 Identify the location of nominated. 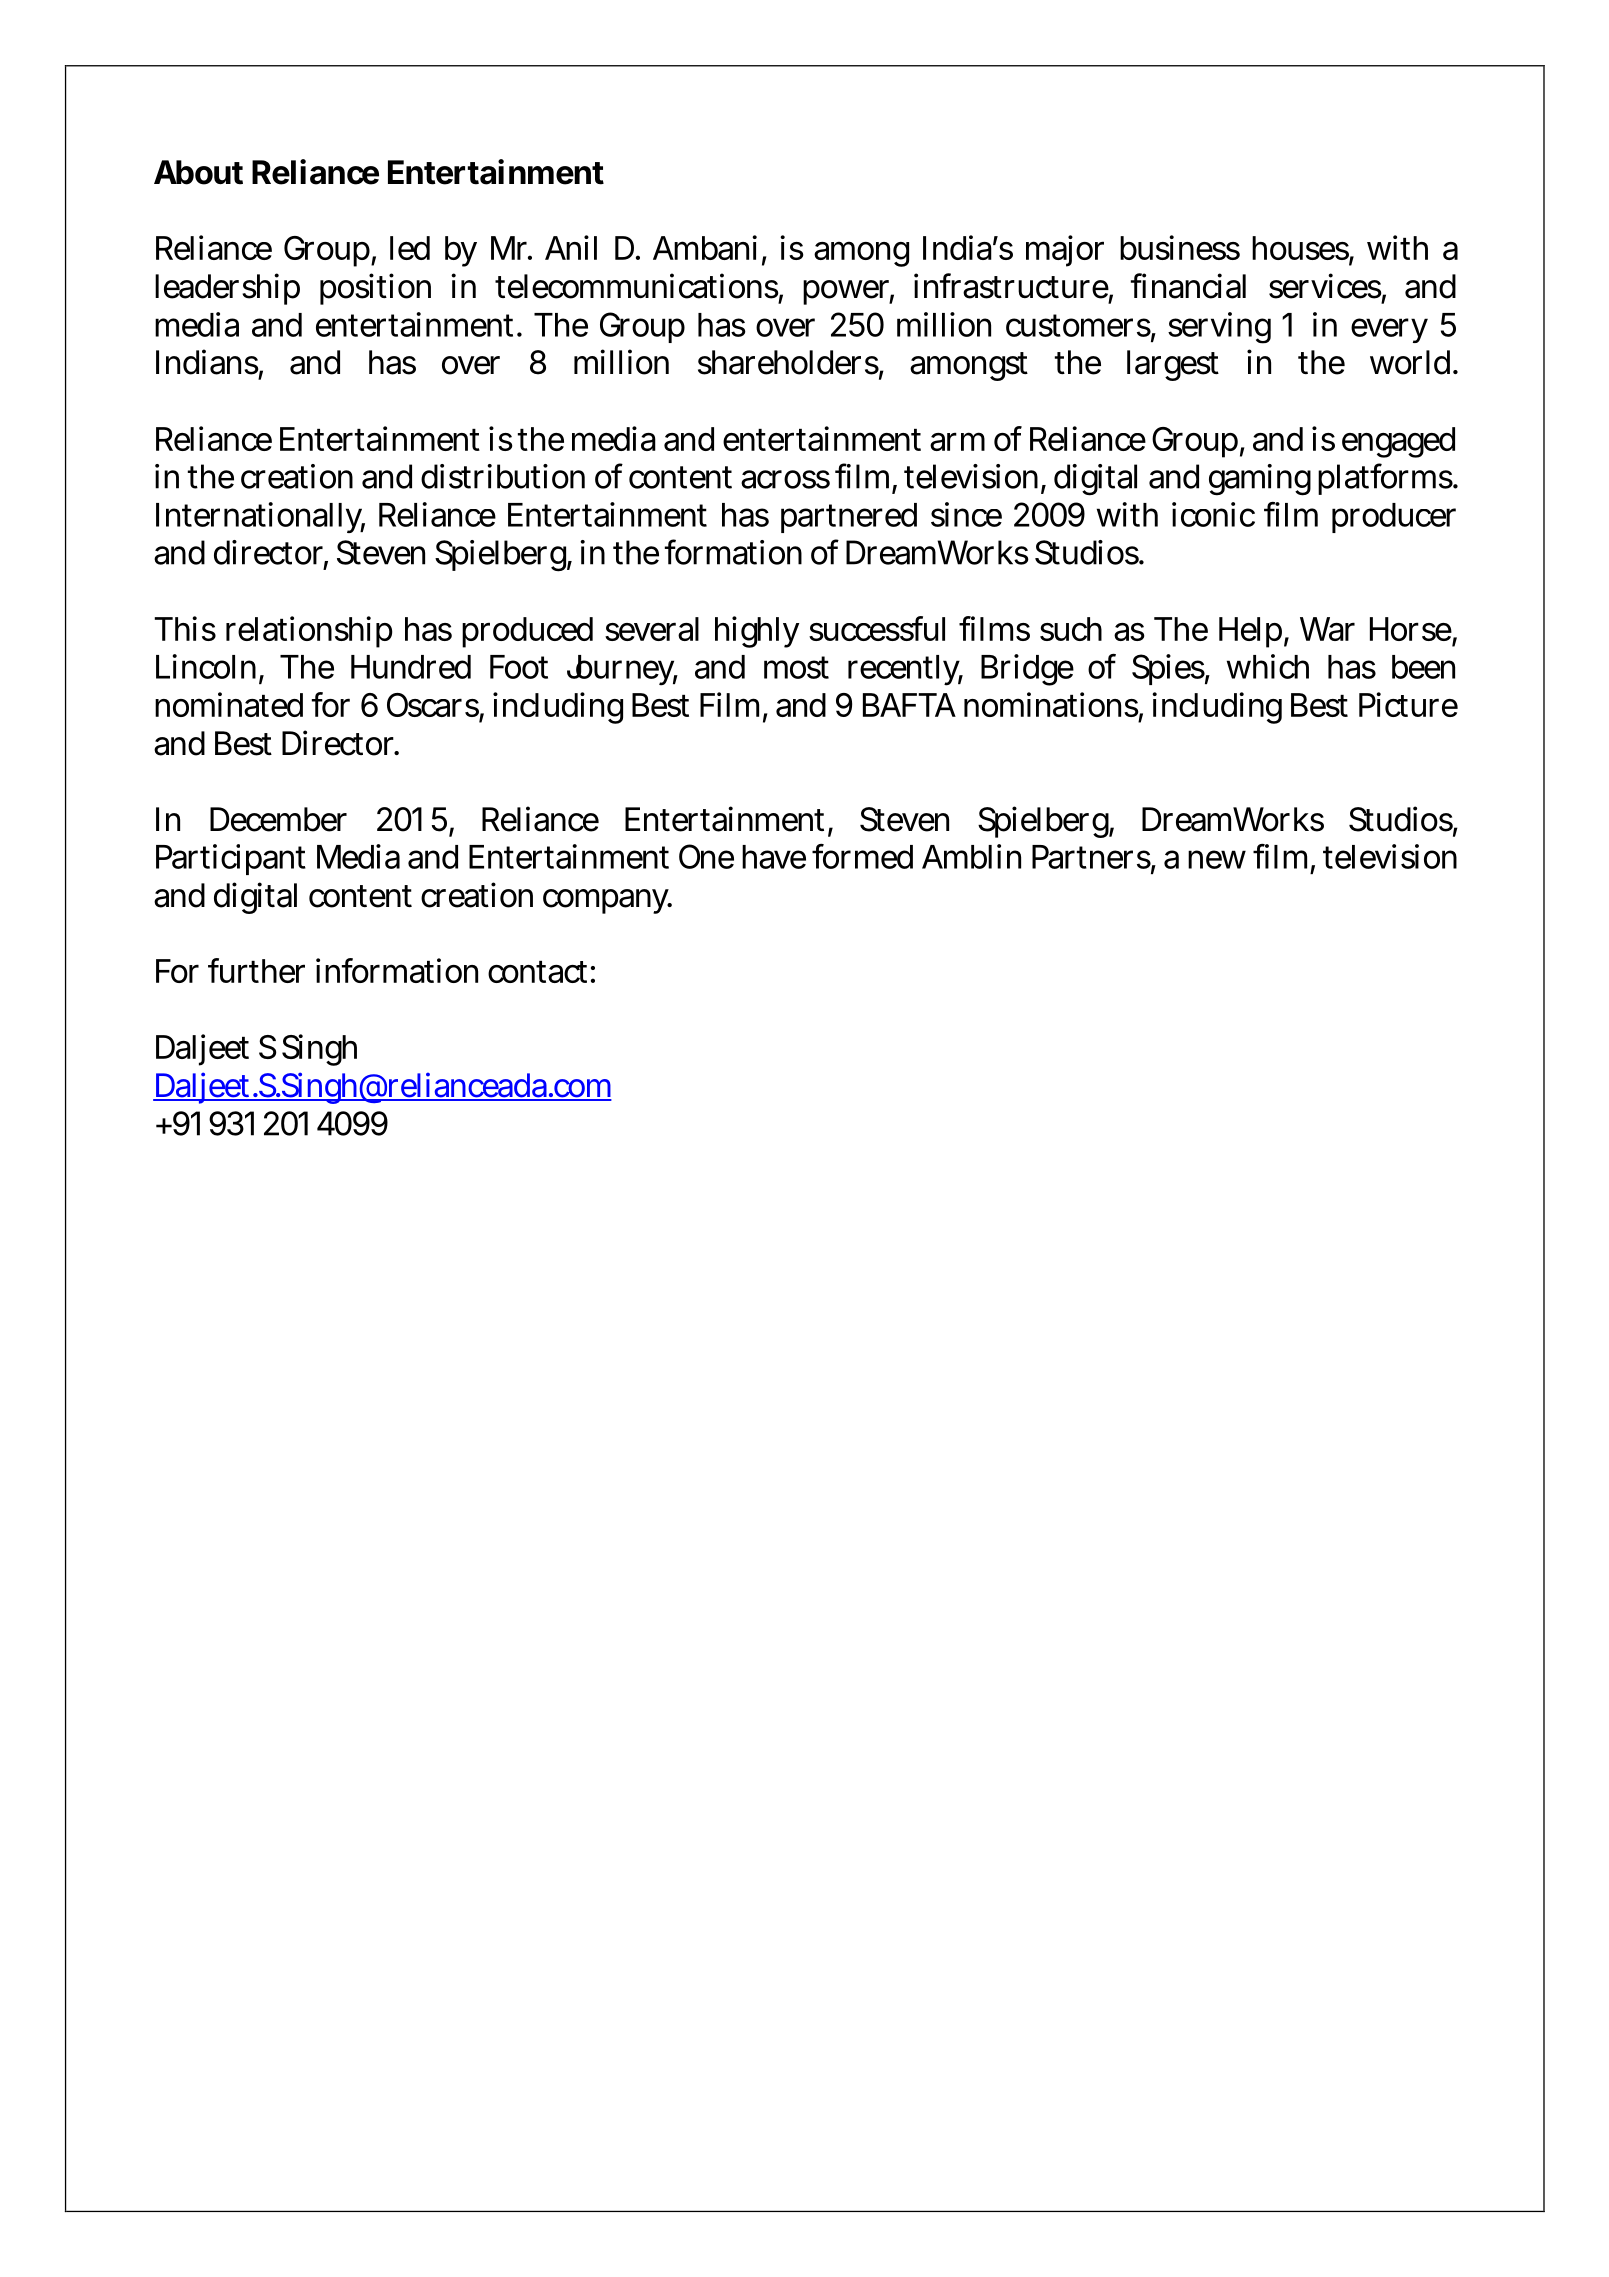
(229, 704).
